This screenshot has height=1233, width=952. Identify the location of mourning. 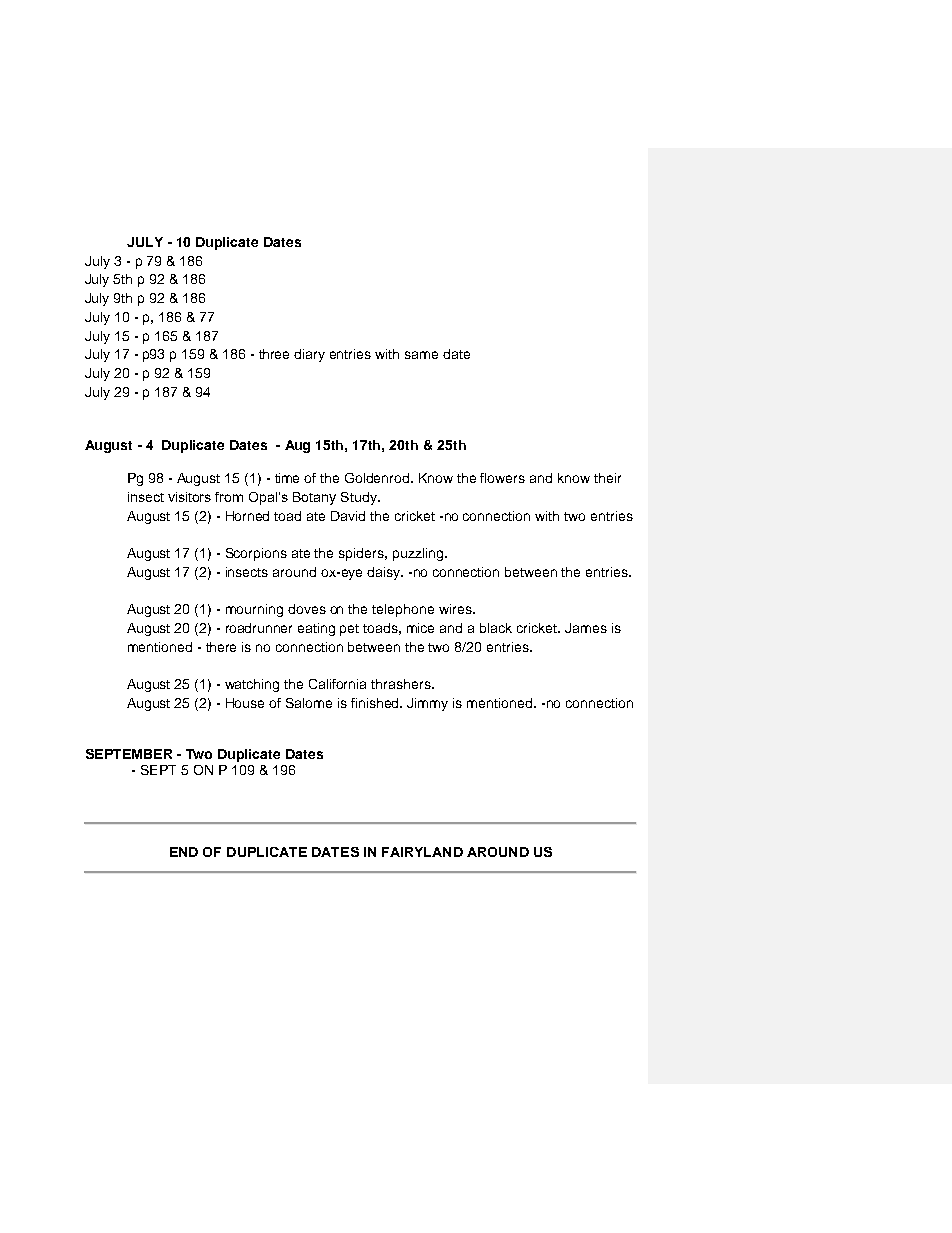
(254, 610).
